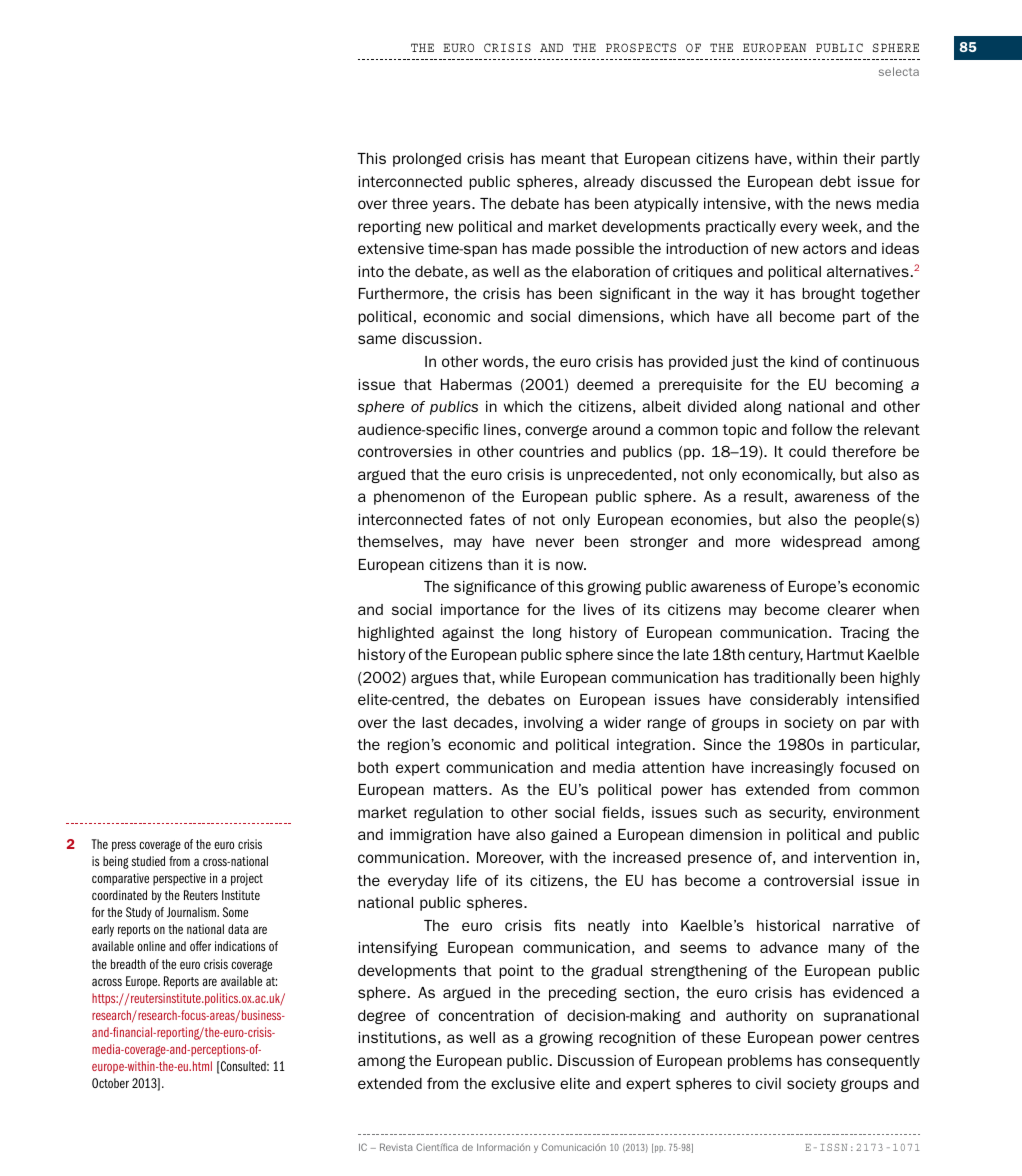 The height and width of the image is (1176, 1022). Describe the element at coordinates (859, 158) in the image. I see `their` at that location.
